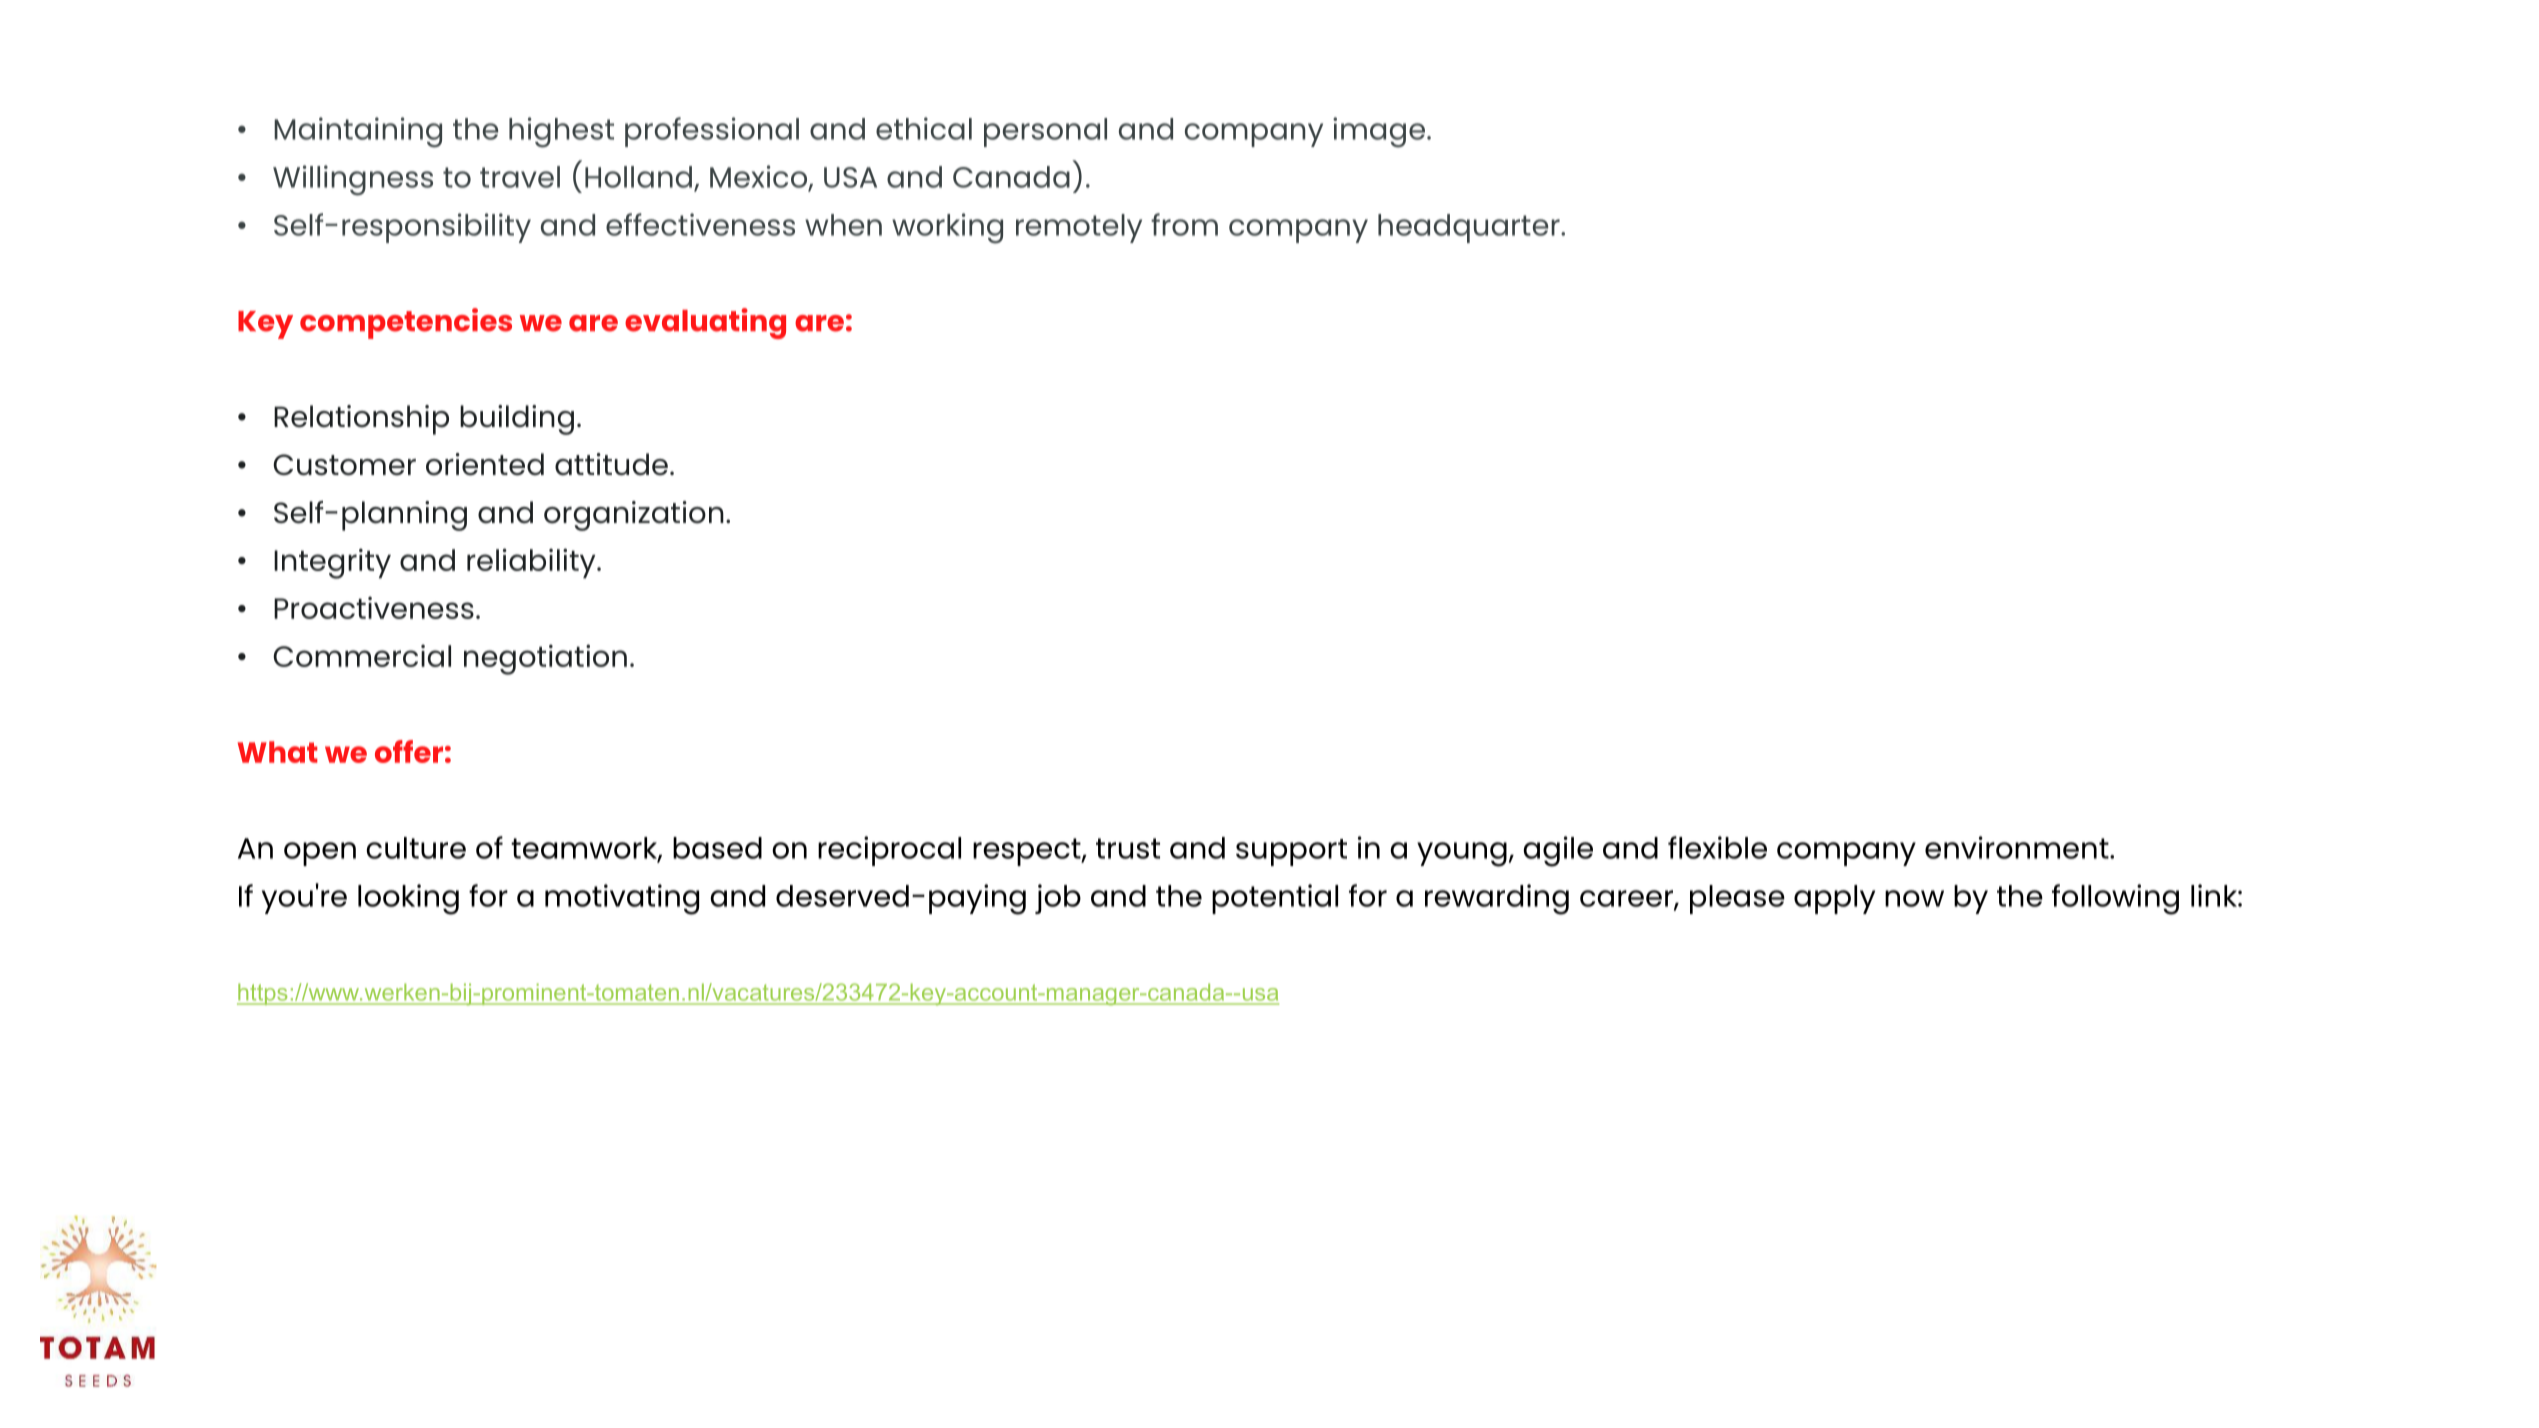 This page has width=2539, height=1428. I want to click on personal, so click(1045, 132).
